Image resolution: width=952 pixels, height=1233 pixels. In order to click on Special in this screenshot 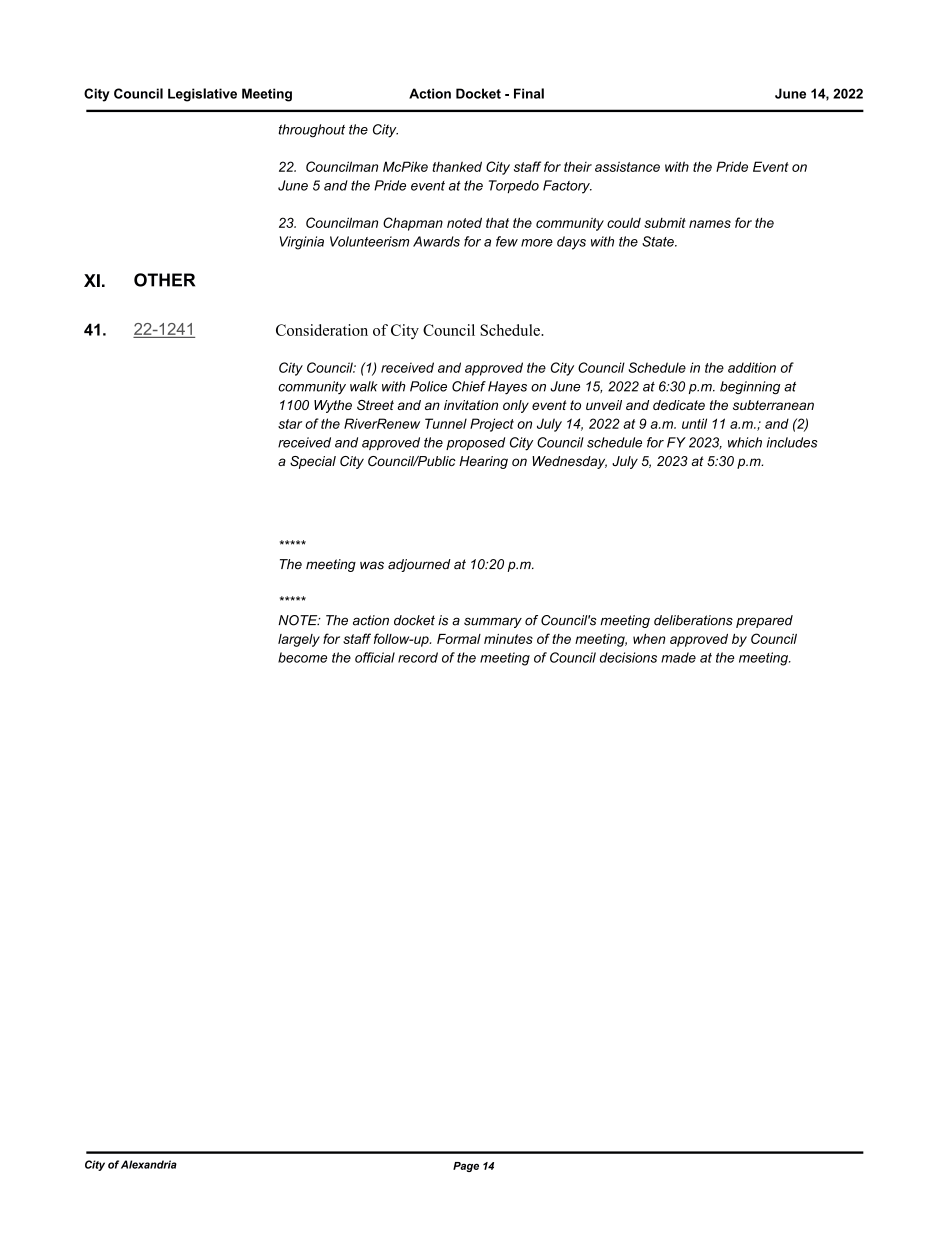, I will do `click(313, 462)`.
